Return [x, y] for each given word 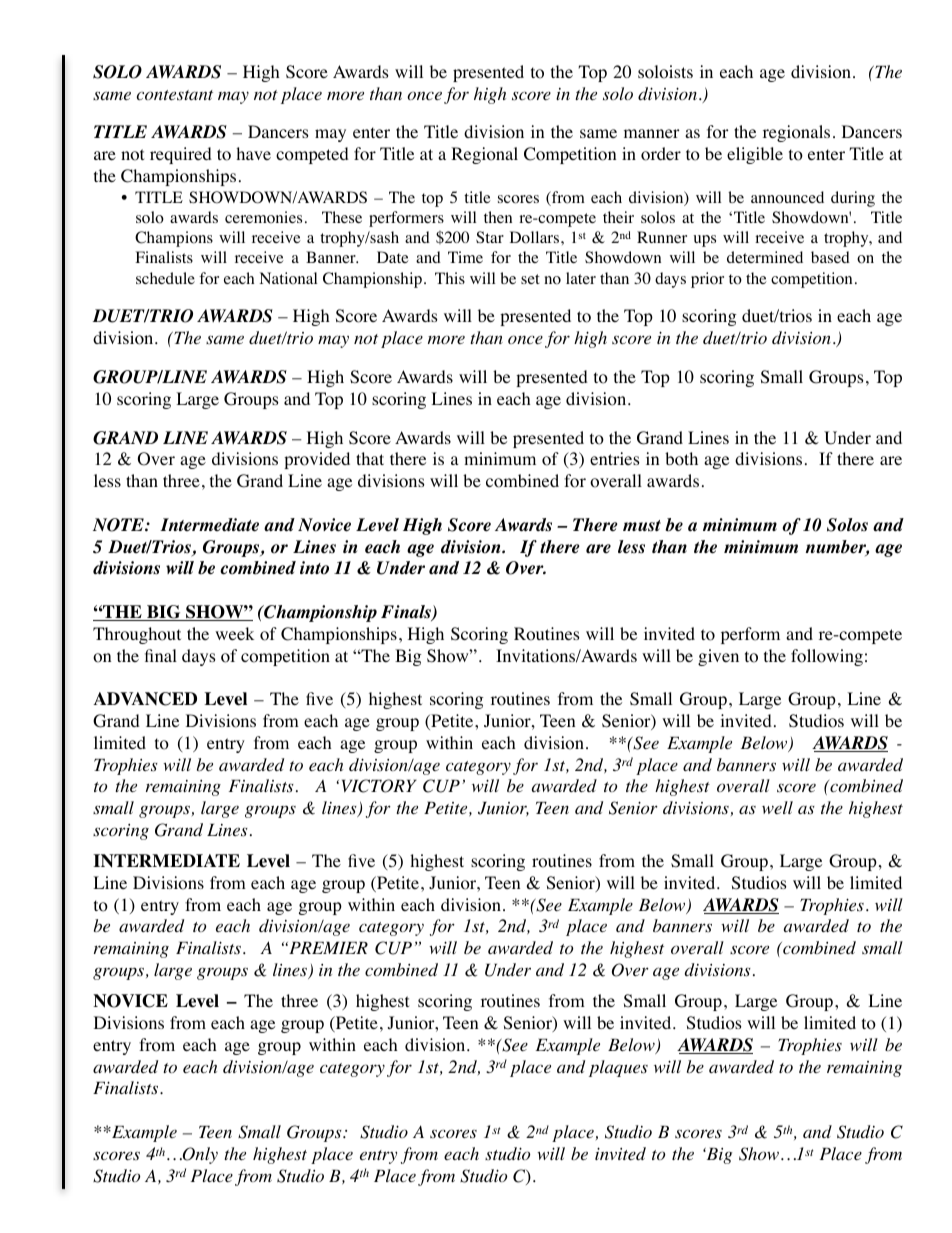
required [181, 155]
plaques [618, 1068]
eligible [755, 155]
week [234, 633]
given [718, 657]
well [777, 807]
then [498, 217]
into [314, 568]
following [827, 657]
